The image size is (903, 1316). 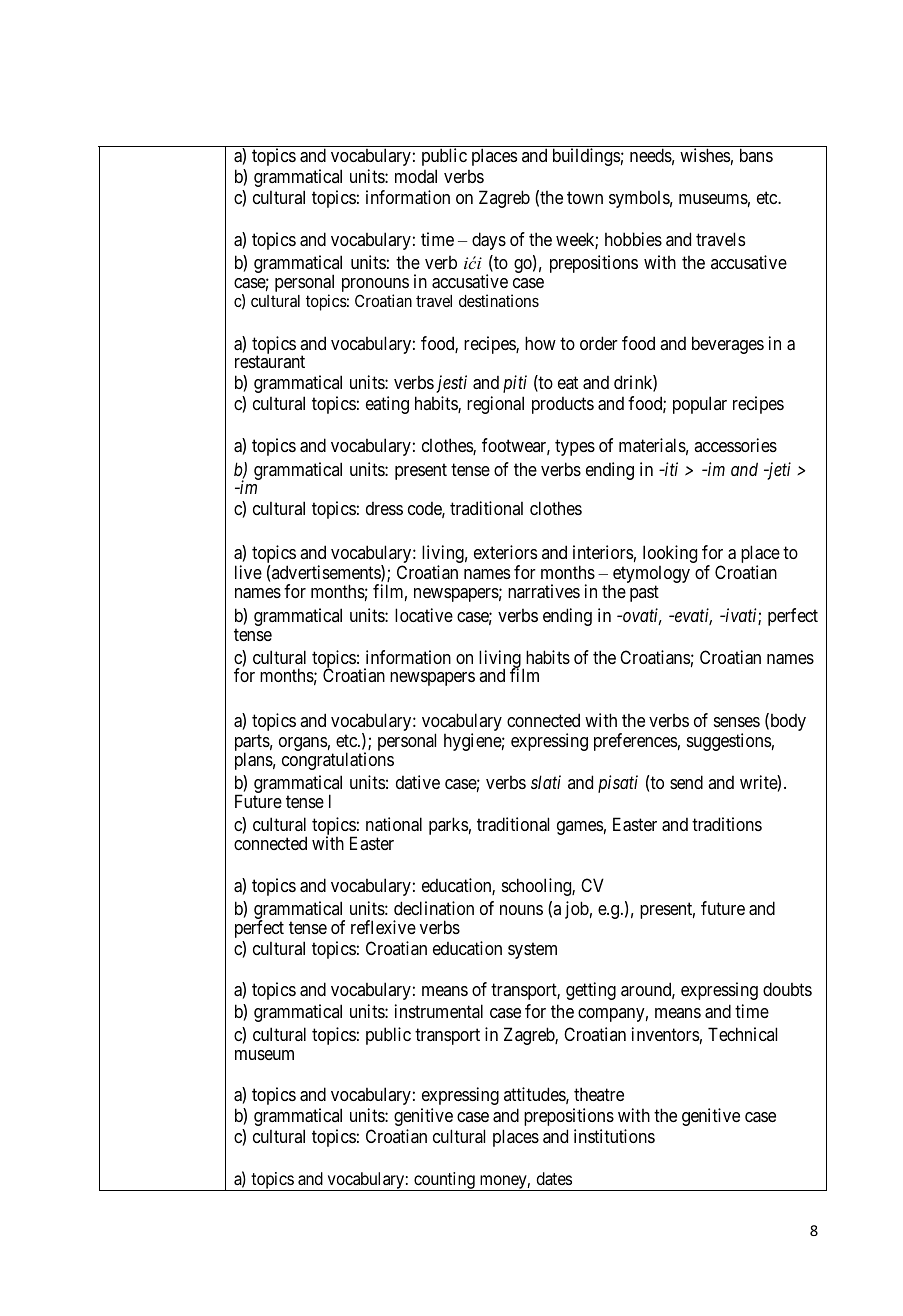 What do you see at coordinates (737, 722) in the page?
I see `senses` at bounding box center [737, 722].
